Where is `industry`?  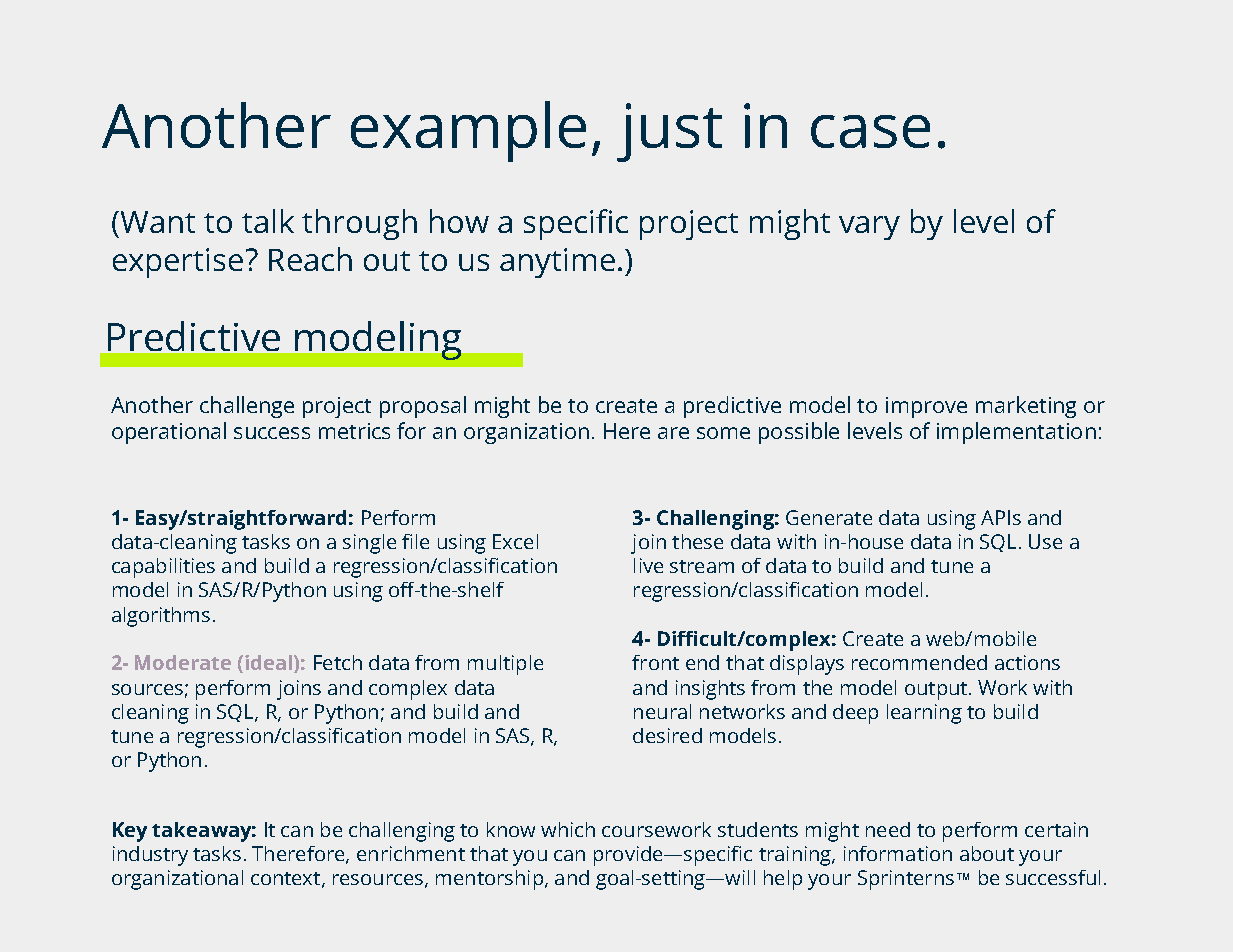 industry is located at coordinates (150, 856).
